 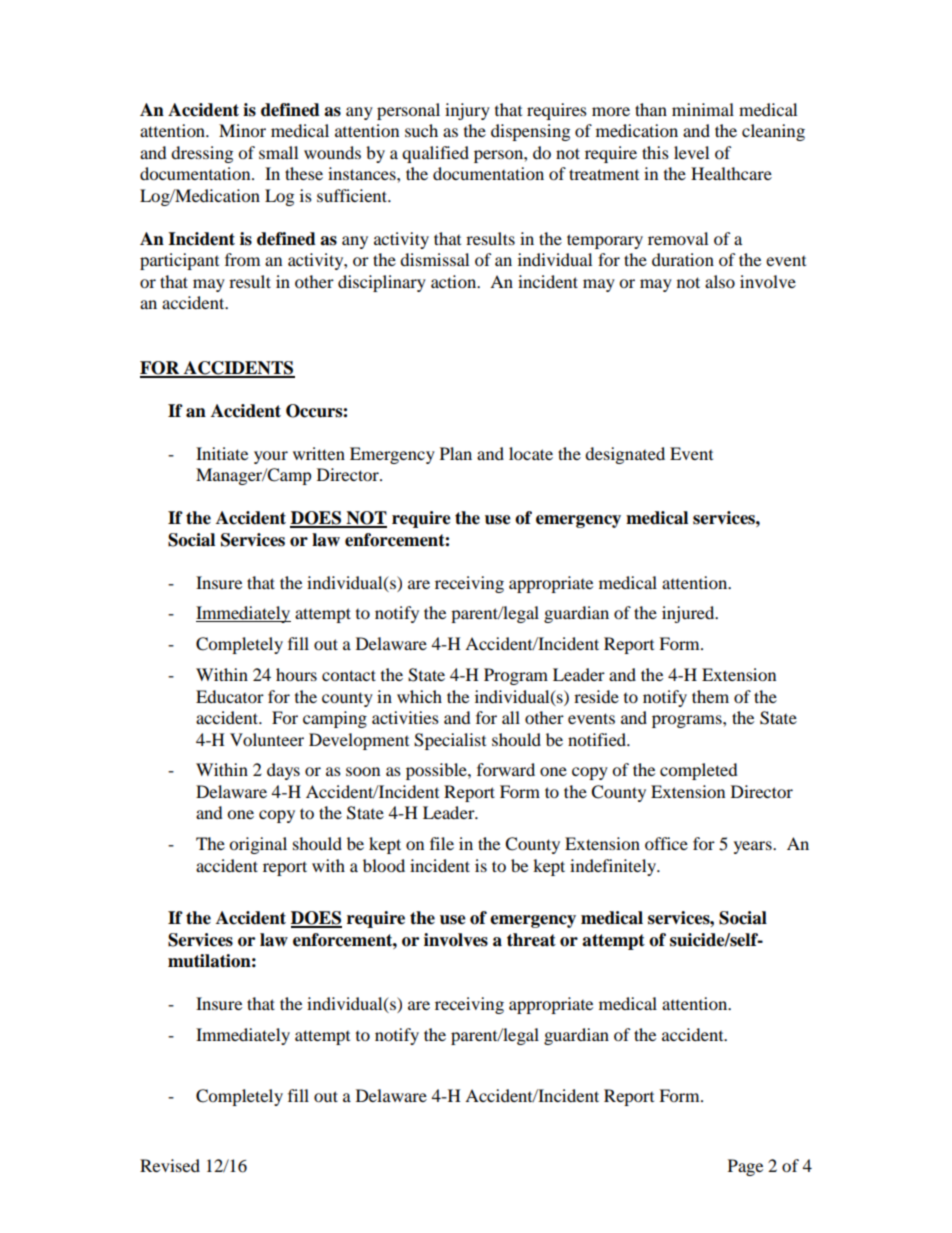 I want to click on Minor, so click(x=242, y=130).
